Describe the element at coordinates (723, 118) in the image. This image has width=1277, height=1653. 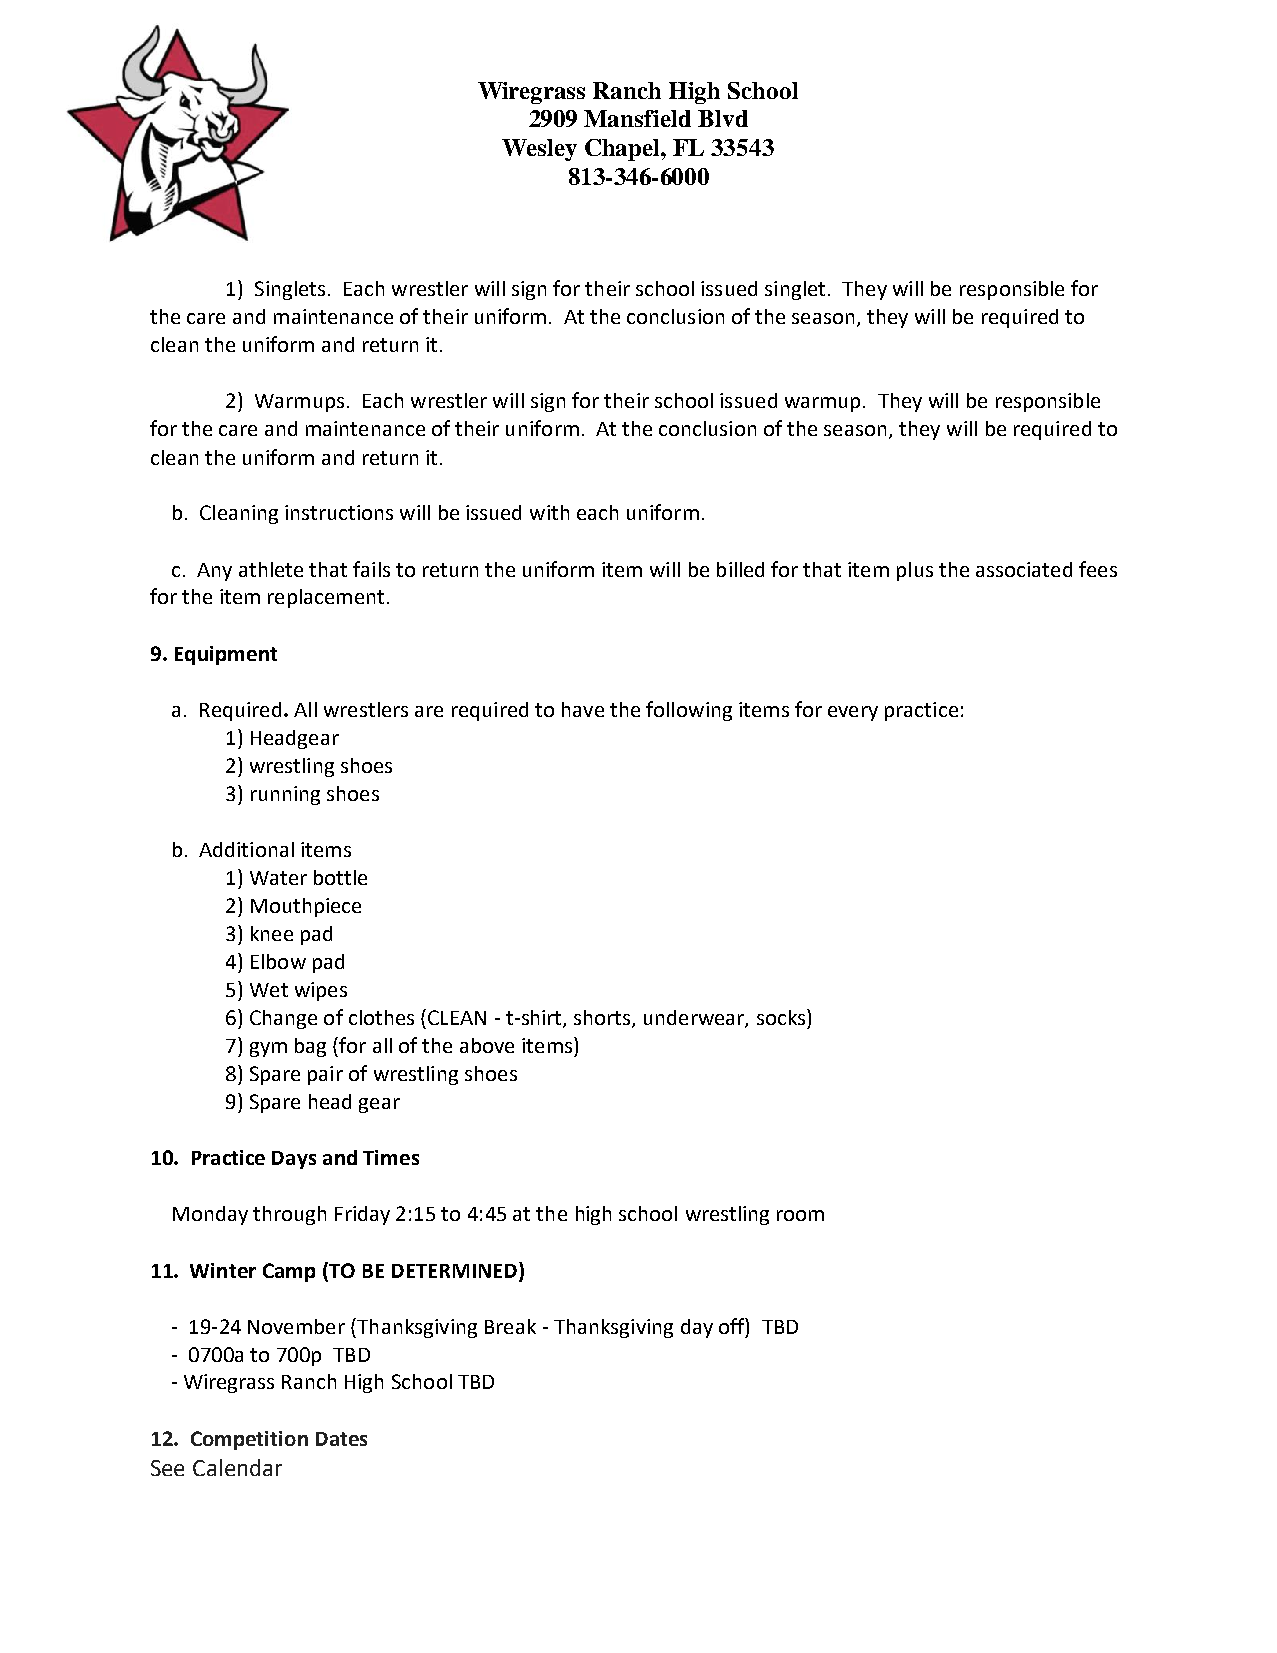
I see `Blvd` at that location.
